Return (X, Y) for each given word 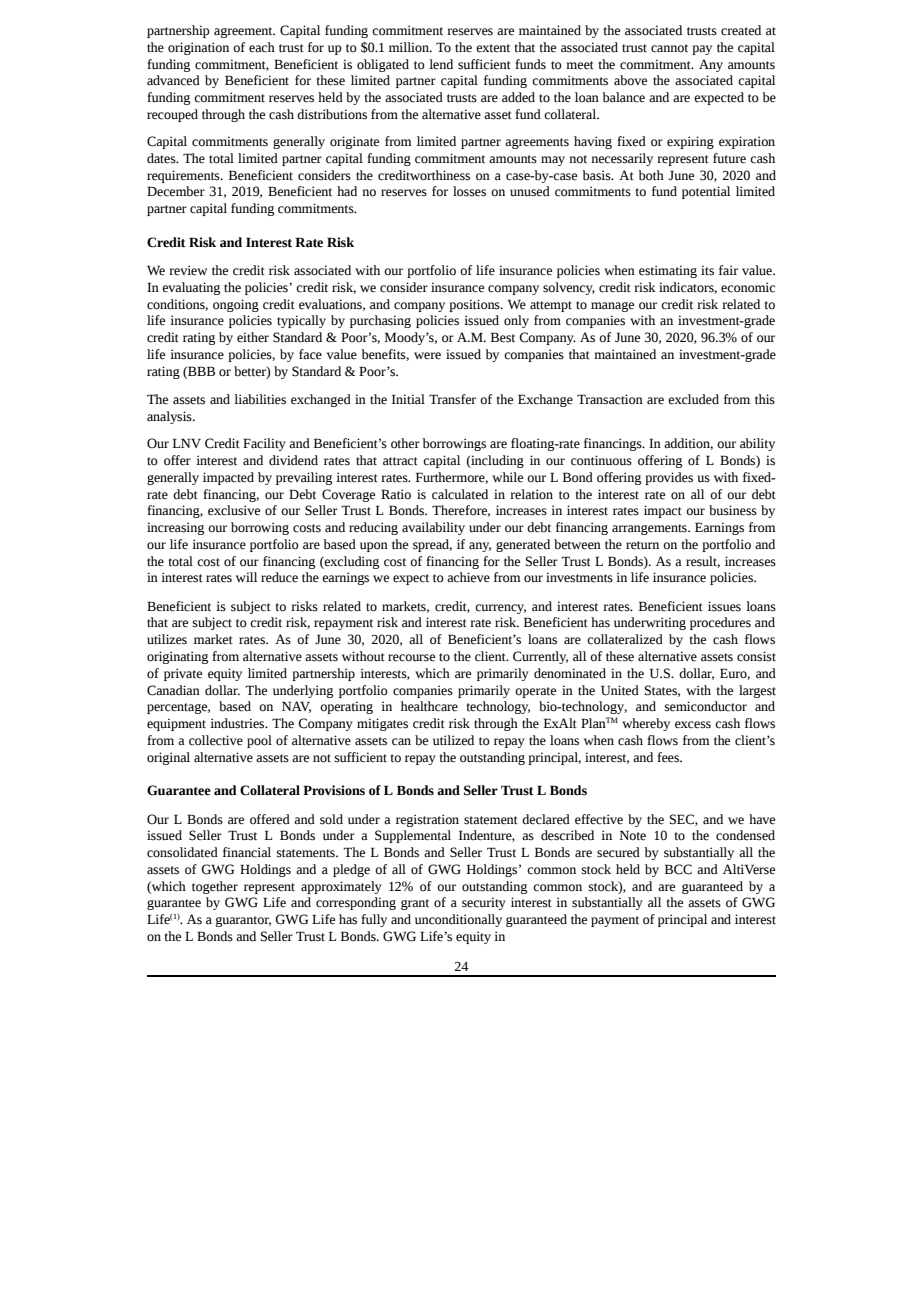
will (246, 577)
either (253, 337)
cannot (669, 48)
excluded (693, 399)
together (215, 887)
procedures (720, 623)
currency (500, 609)
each (262, 47)
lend (441, 64)
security (484, 903)
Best (503, 337)
